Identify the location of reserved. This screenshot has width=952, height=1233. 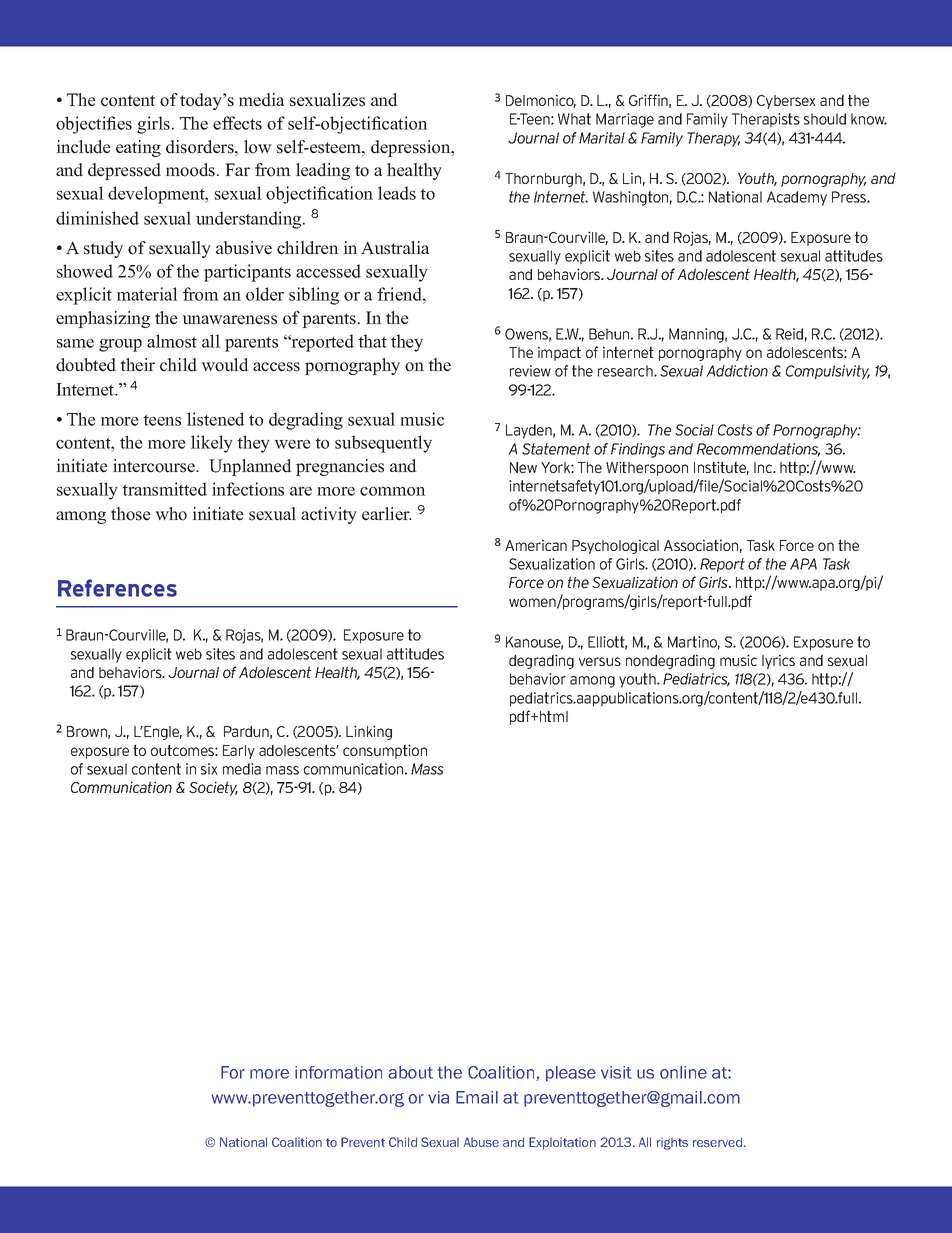
(719, 1142).
